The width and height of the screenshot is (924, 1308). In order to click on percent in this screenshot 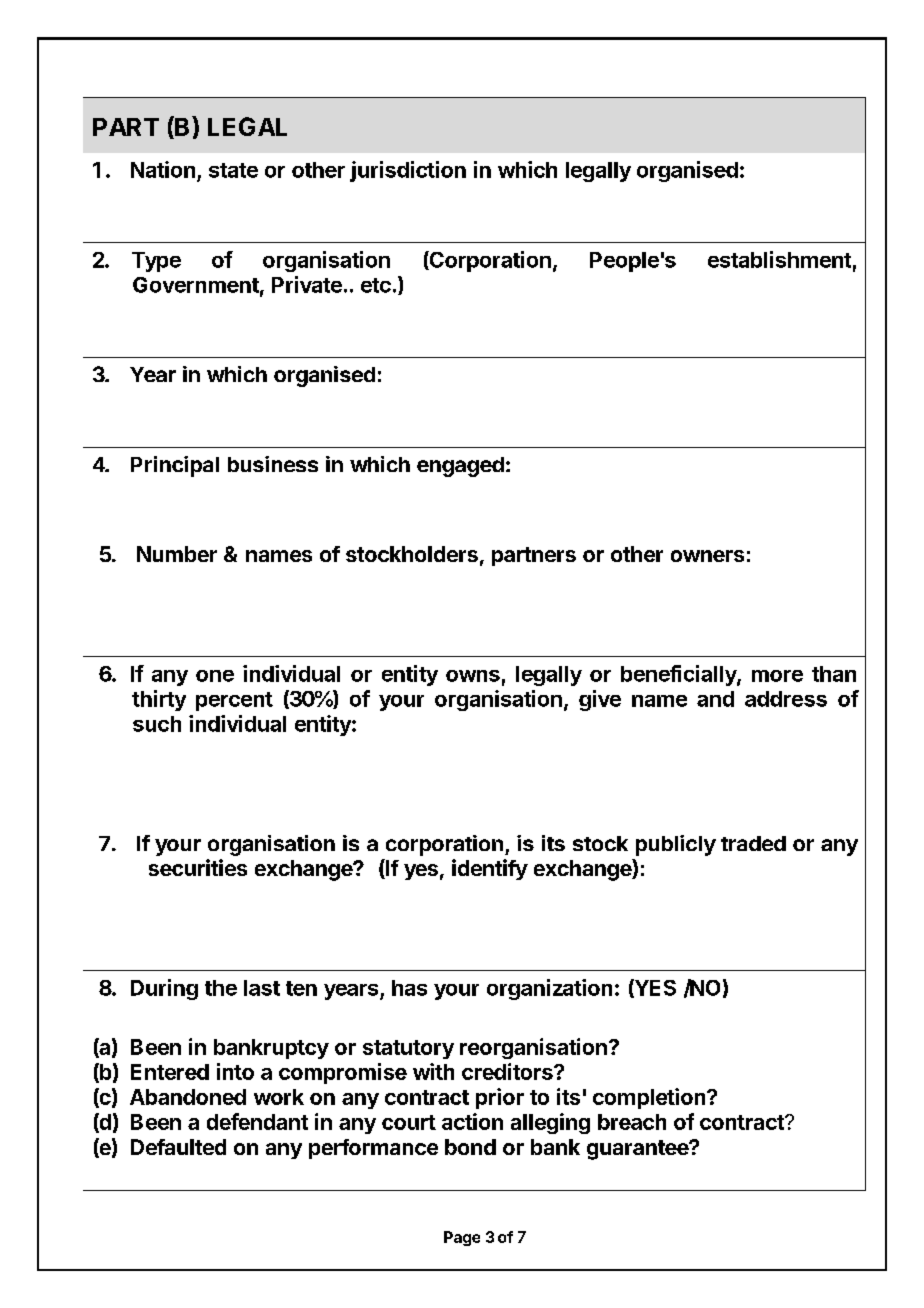, I will do `click(234, 701)`.
